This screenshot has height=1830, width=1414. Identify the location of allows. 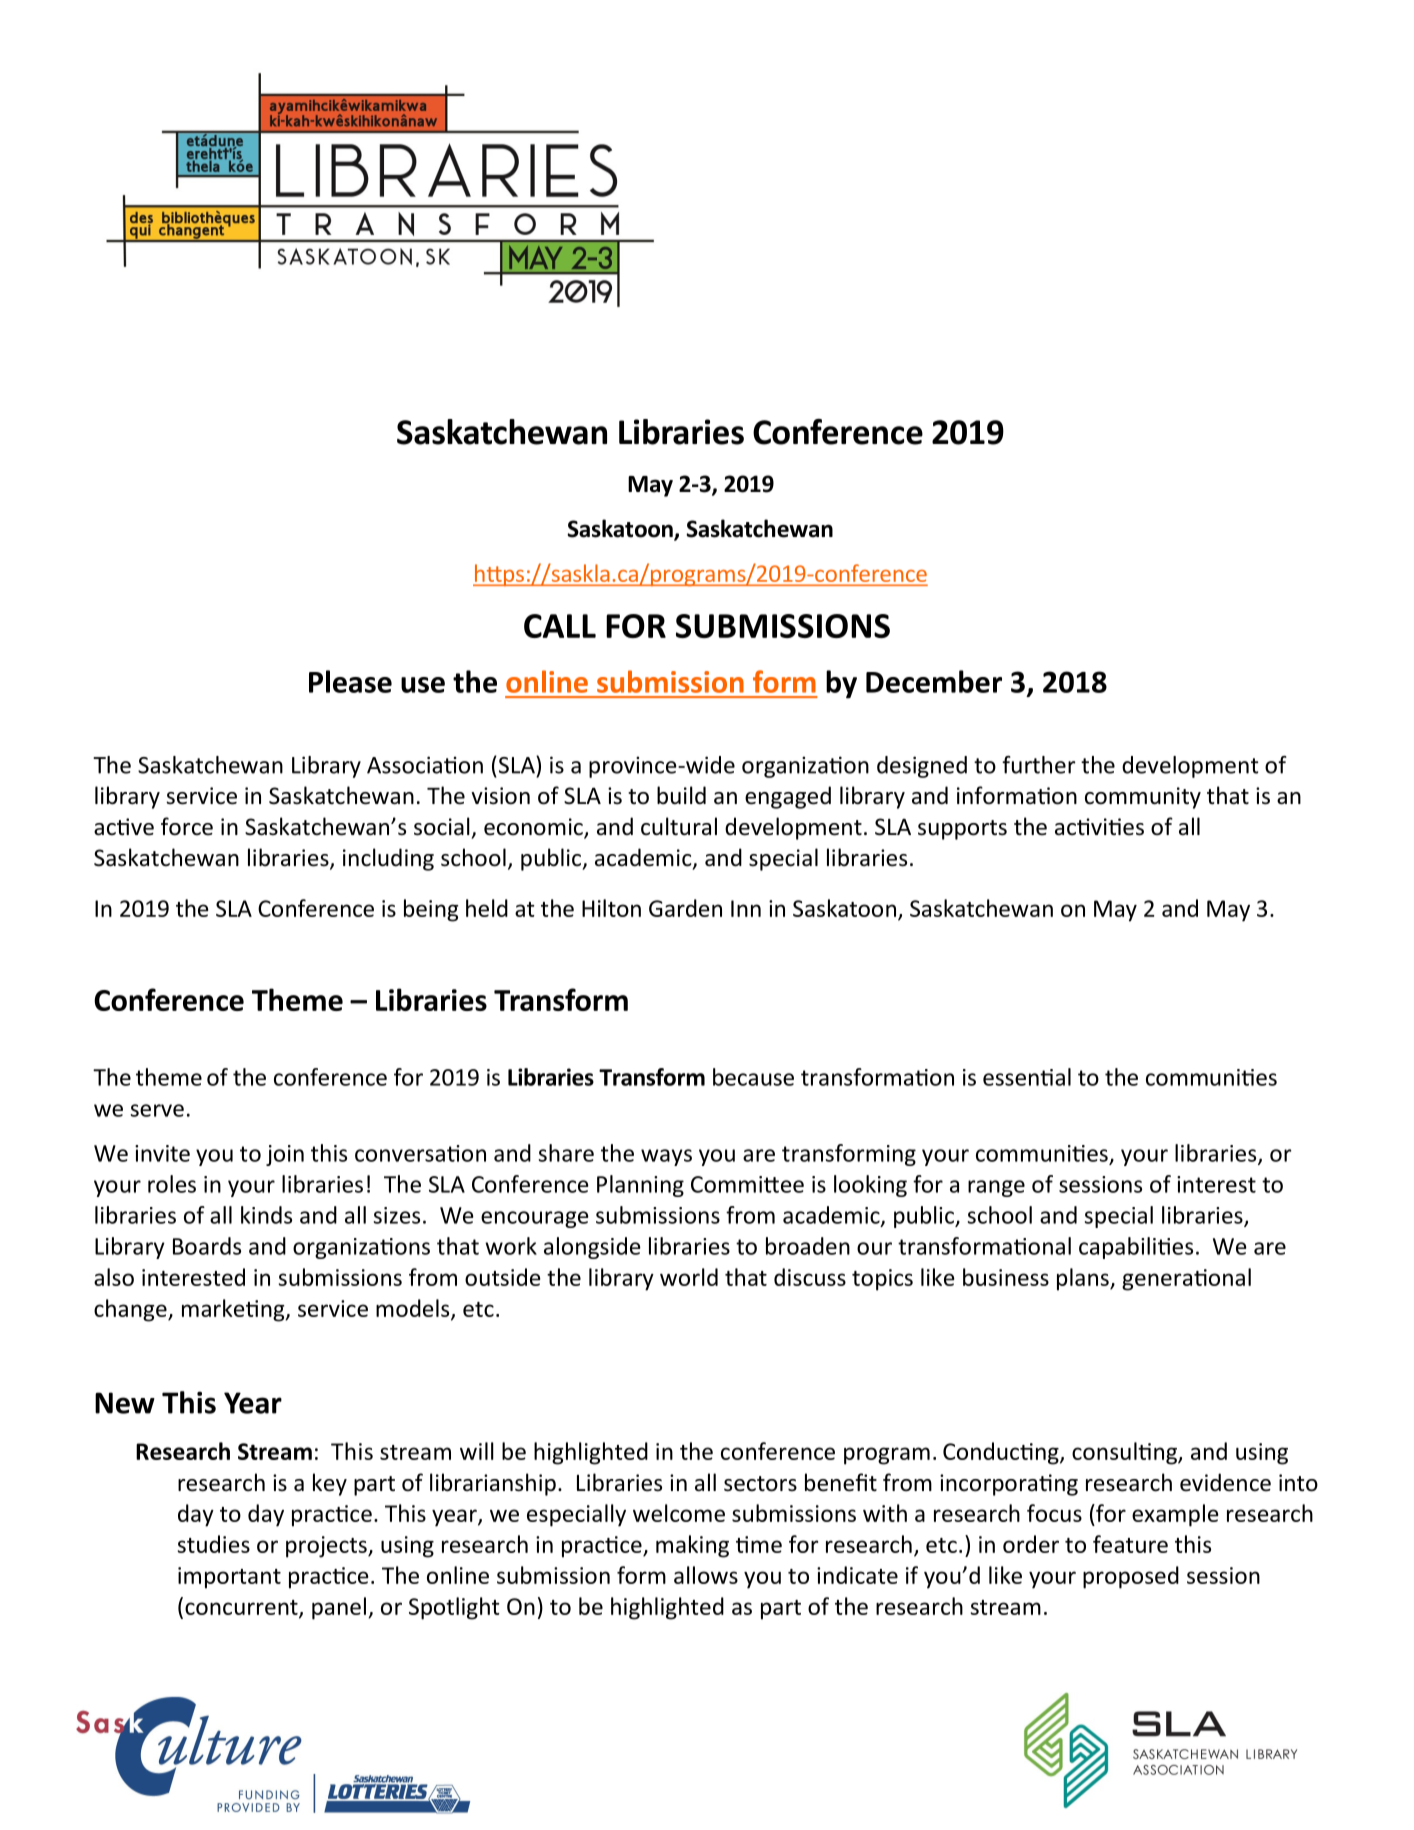
(706, 1575).
